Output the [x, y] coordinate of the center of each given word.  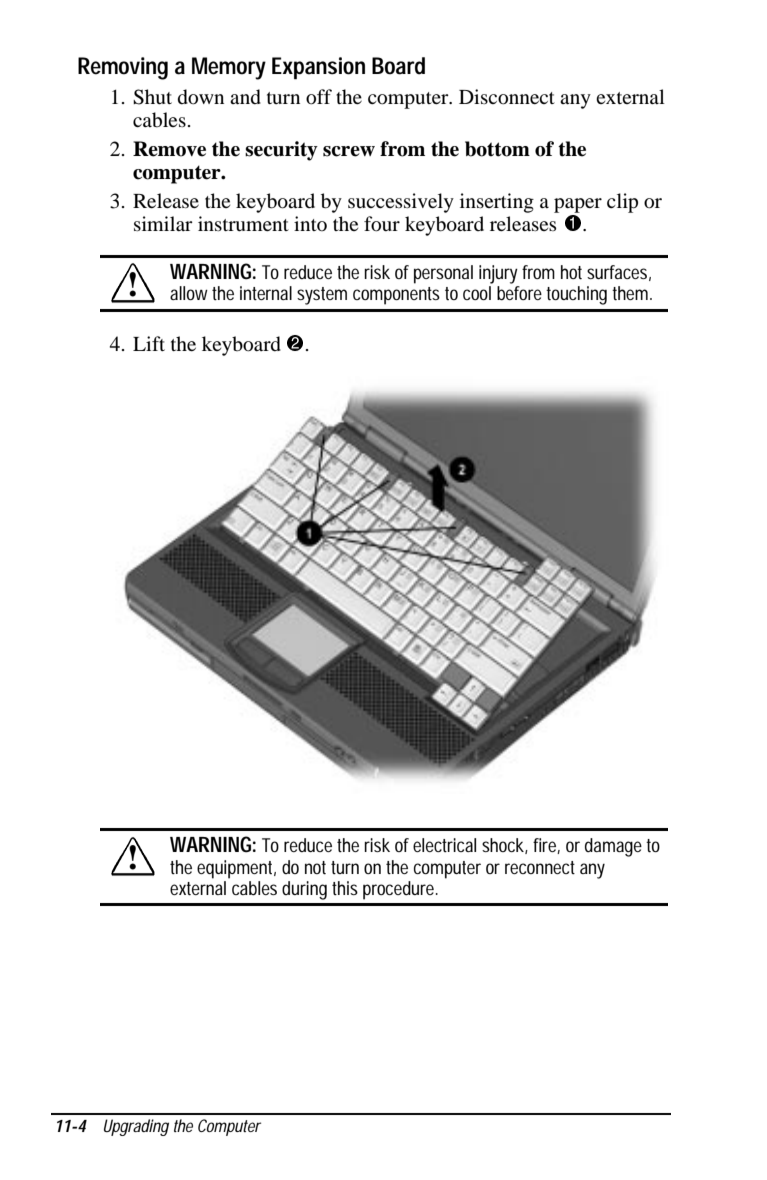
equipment [236, 869]
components [396, 296]
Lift [149, 343]
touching [576, 295]
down [201, 97]
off [319, 97]
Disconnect [507, 97]
